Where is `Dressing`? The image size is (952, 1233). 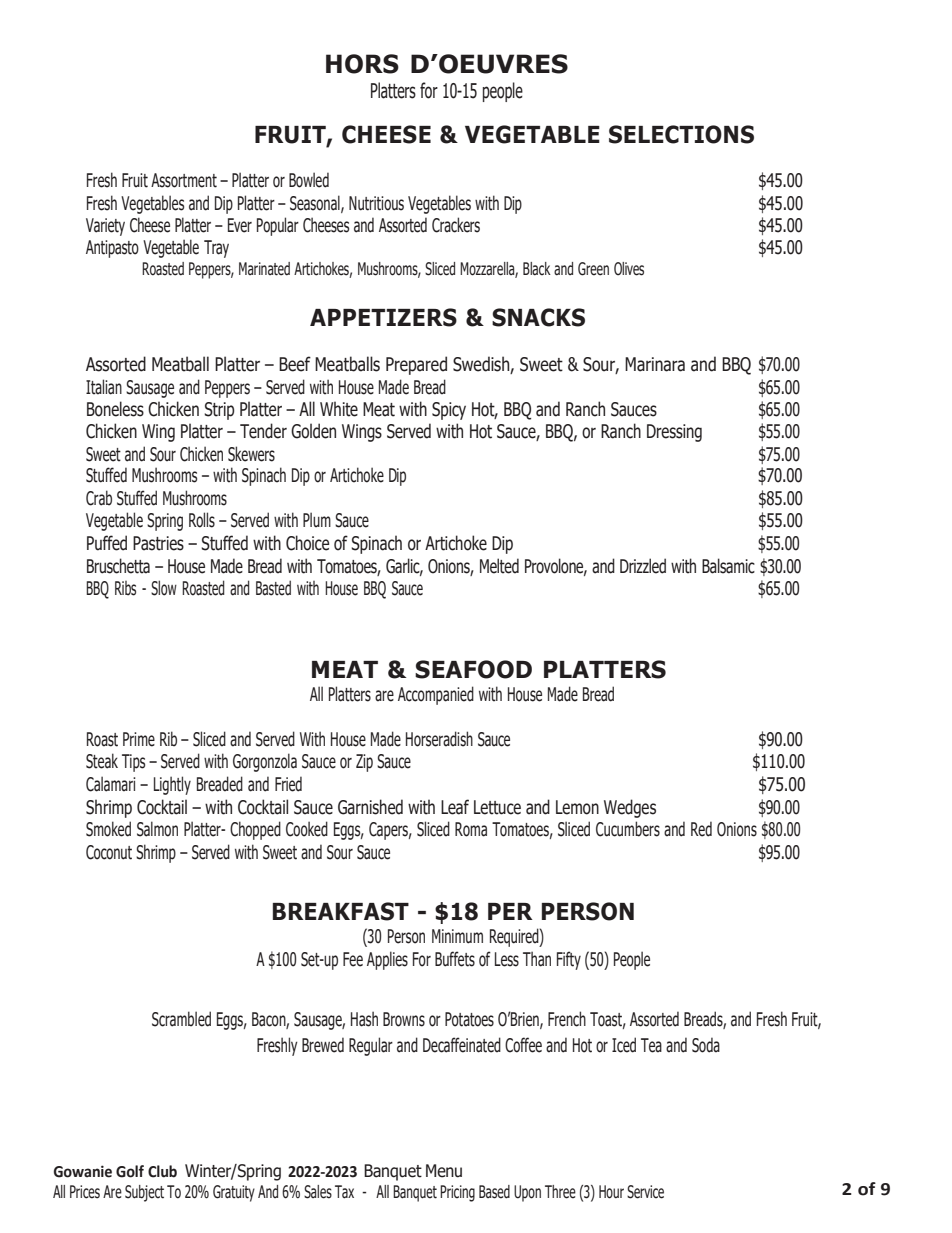
Dressing is located at coordinates (674, 433).
